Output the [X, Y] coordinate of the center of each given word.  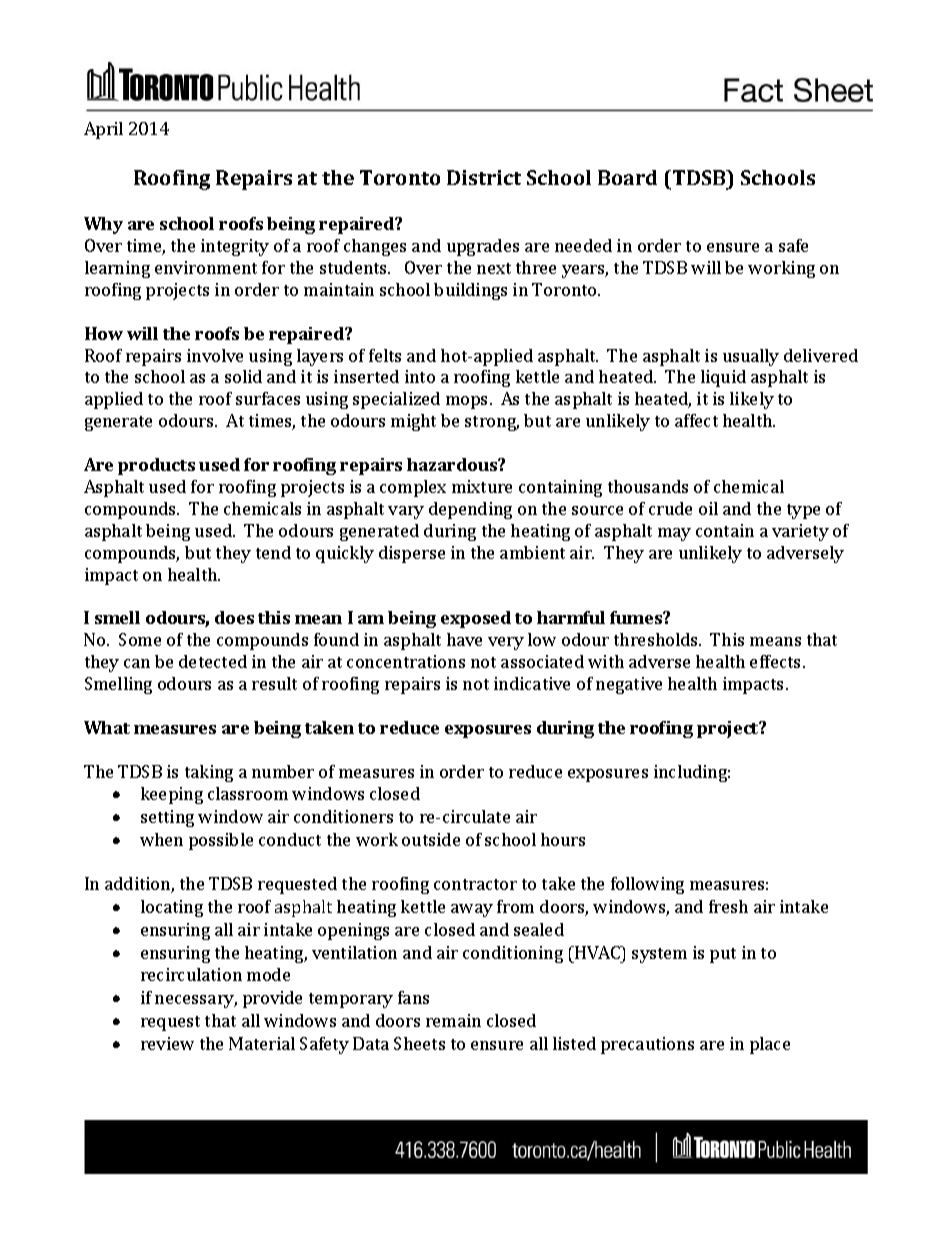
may [674, 534]
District [484, 177]
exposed [476, 619]
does [234, 617]
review [167, 1043]
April [103, 130]
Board [627, 177]
